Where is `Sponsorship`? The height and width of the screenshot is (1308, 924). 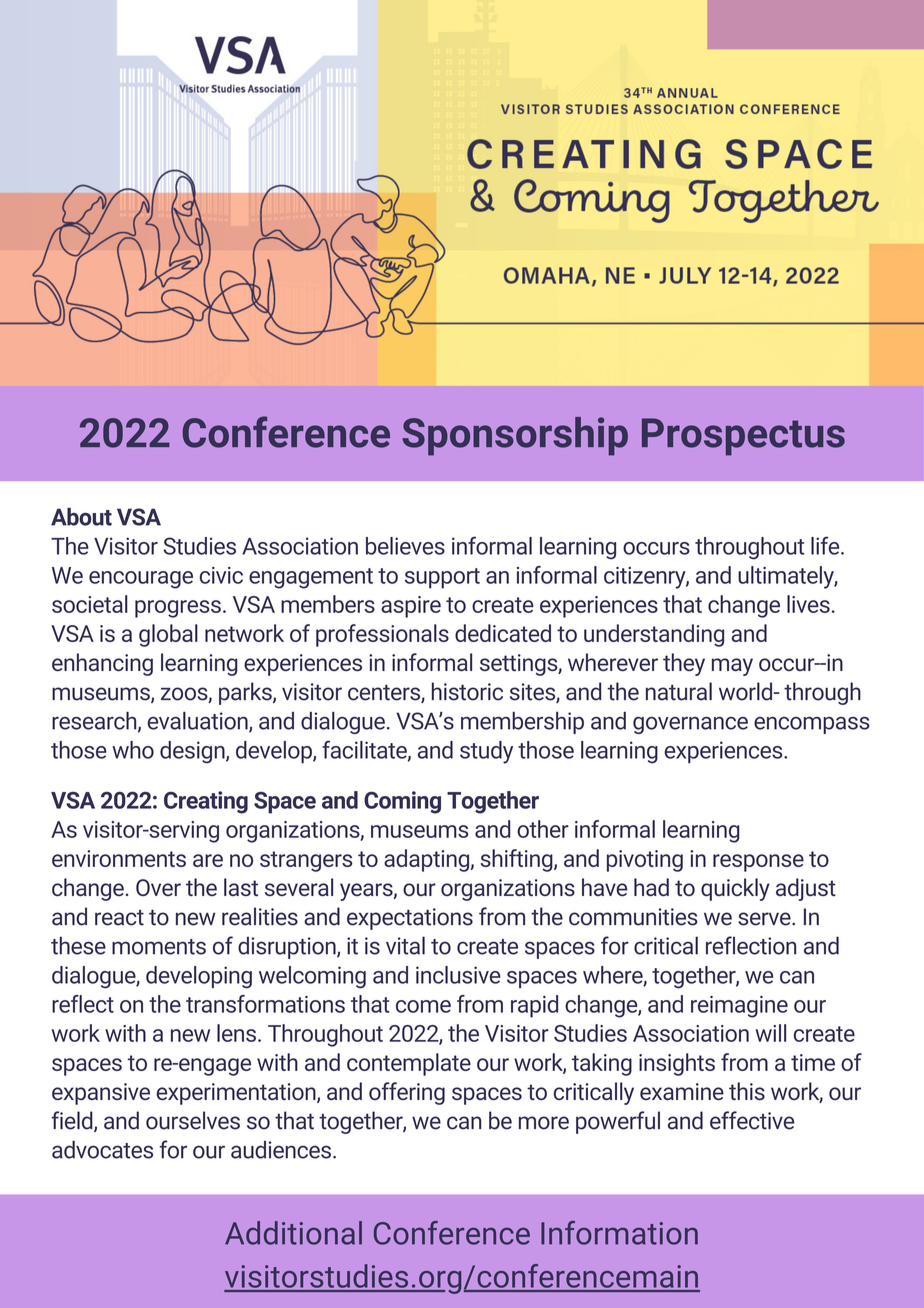 Sponsorship is located at coordinates (515, 436).
